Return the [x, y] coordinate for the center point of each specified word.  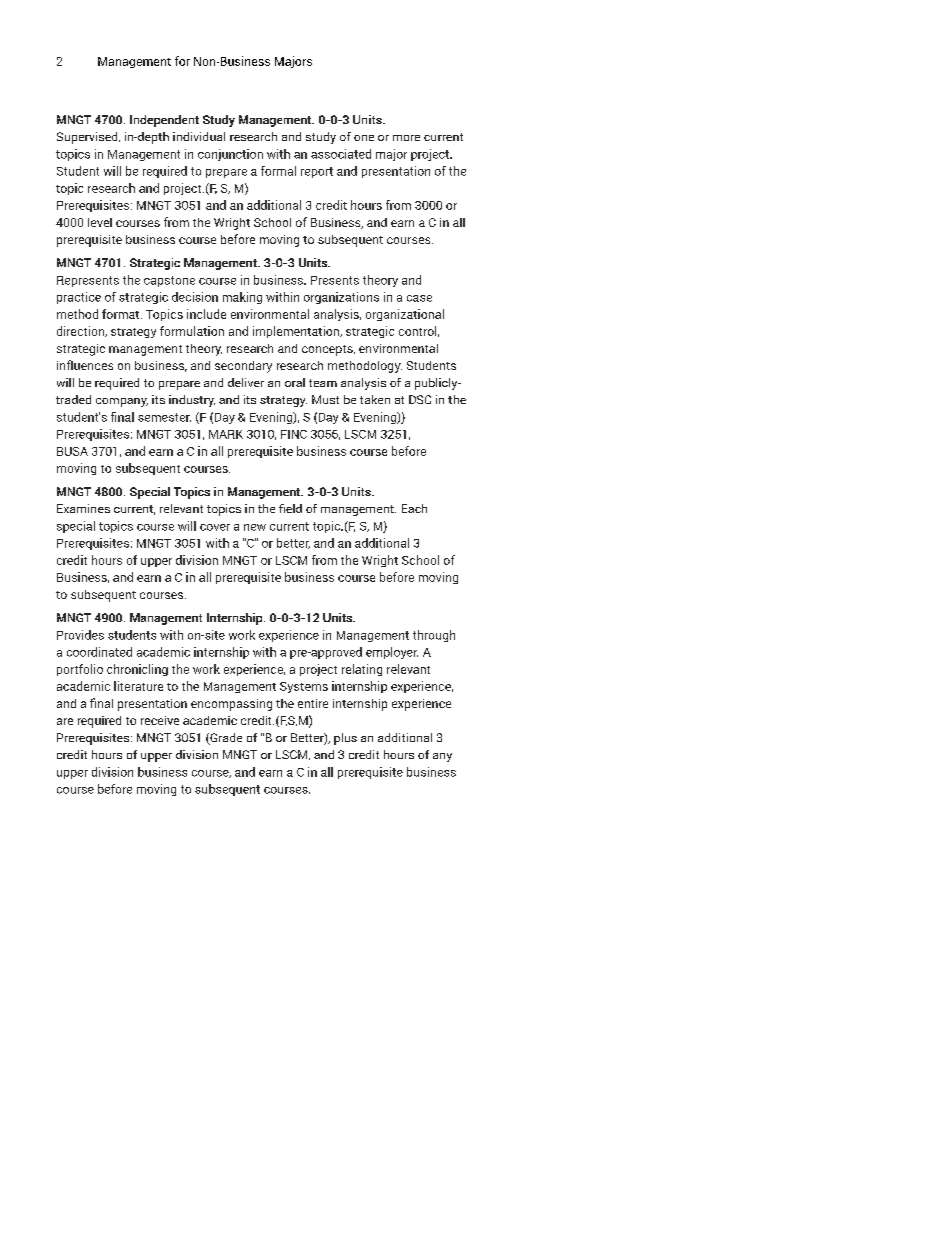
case [419, 298]
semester [164, 417]
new [255, 527]
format [122, 314]
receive [160, 720]
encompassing [231, 705]
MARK [226, 434]
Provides [80, 635]
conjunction [230, 155]
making [242, 298]
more [406, 138]
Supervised [88, 138]
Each [414, 508]
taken [375, 399]
